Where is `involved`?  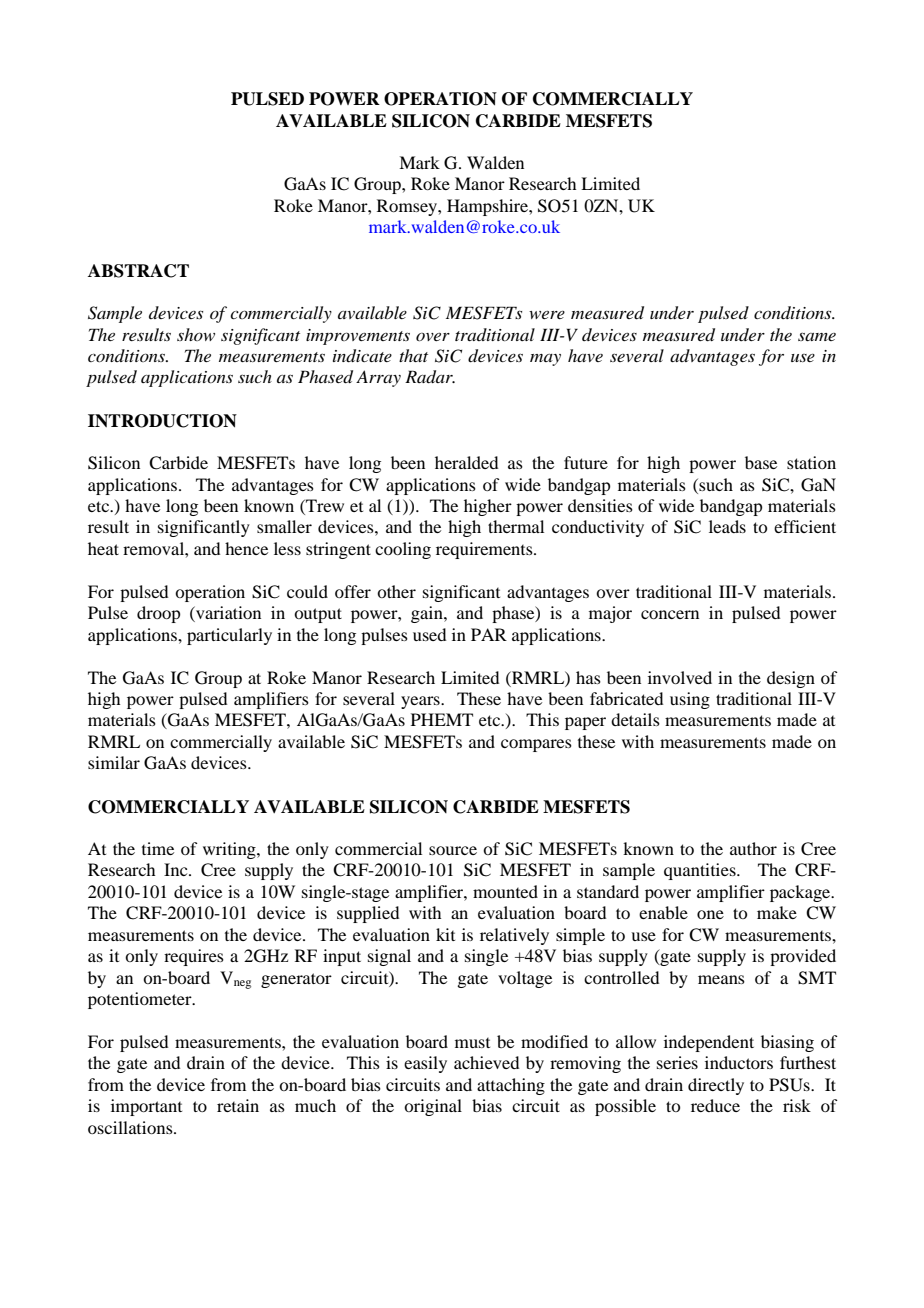 involved is located at coordinates (680, 677).
